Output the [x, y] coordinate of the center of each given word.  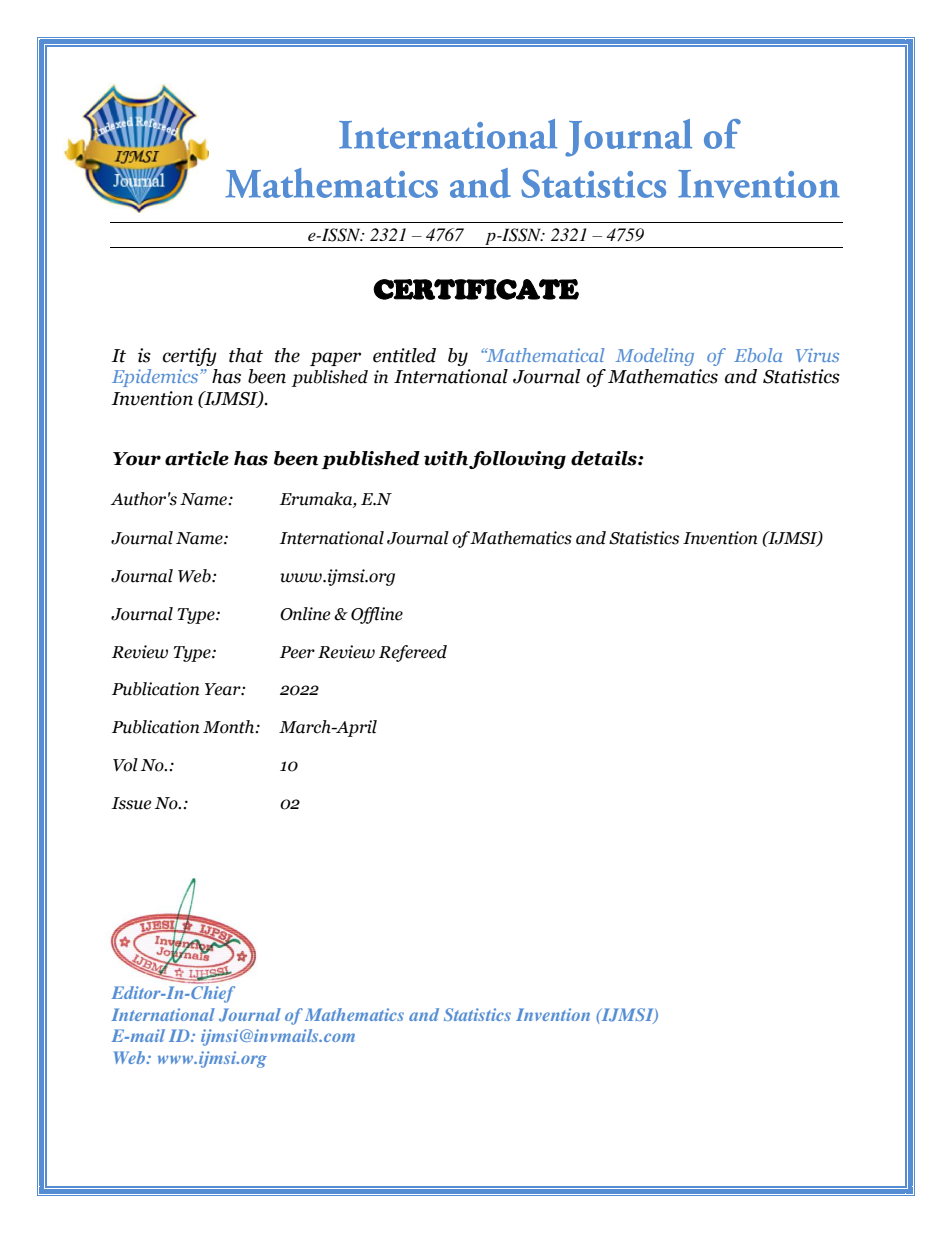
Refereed [413, 653]
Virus [817, 355]
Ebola [758, 355]
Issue [131, 803]
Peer [297, 652]
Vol [125, 765]
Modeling [655, 357]
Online [305, 614]
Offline [377, 615]
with [447, 459]
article [197, 458]
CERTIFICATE [476, 289]
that [246, 355]
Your [137, 459]
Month [230, 727]
